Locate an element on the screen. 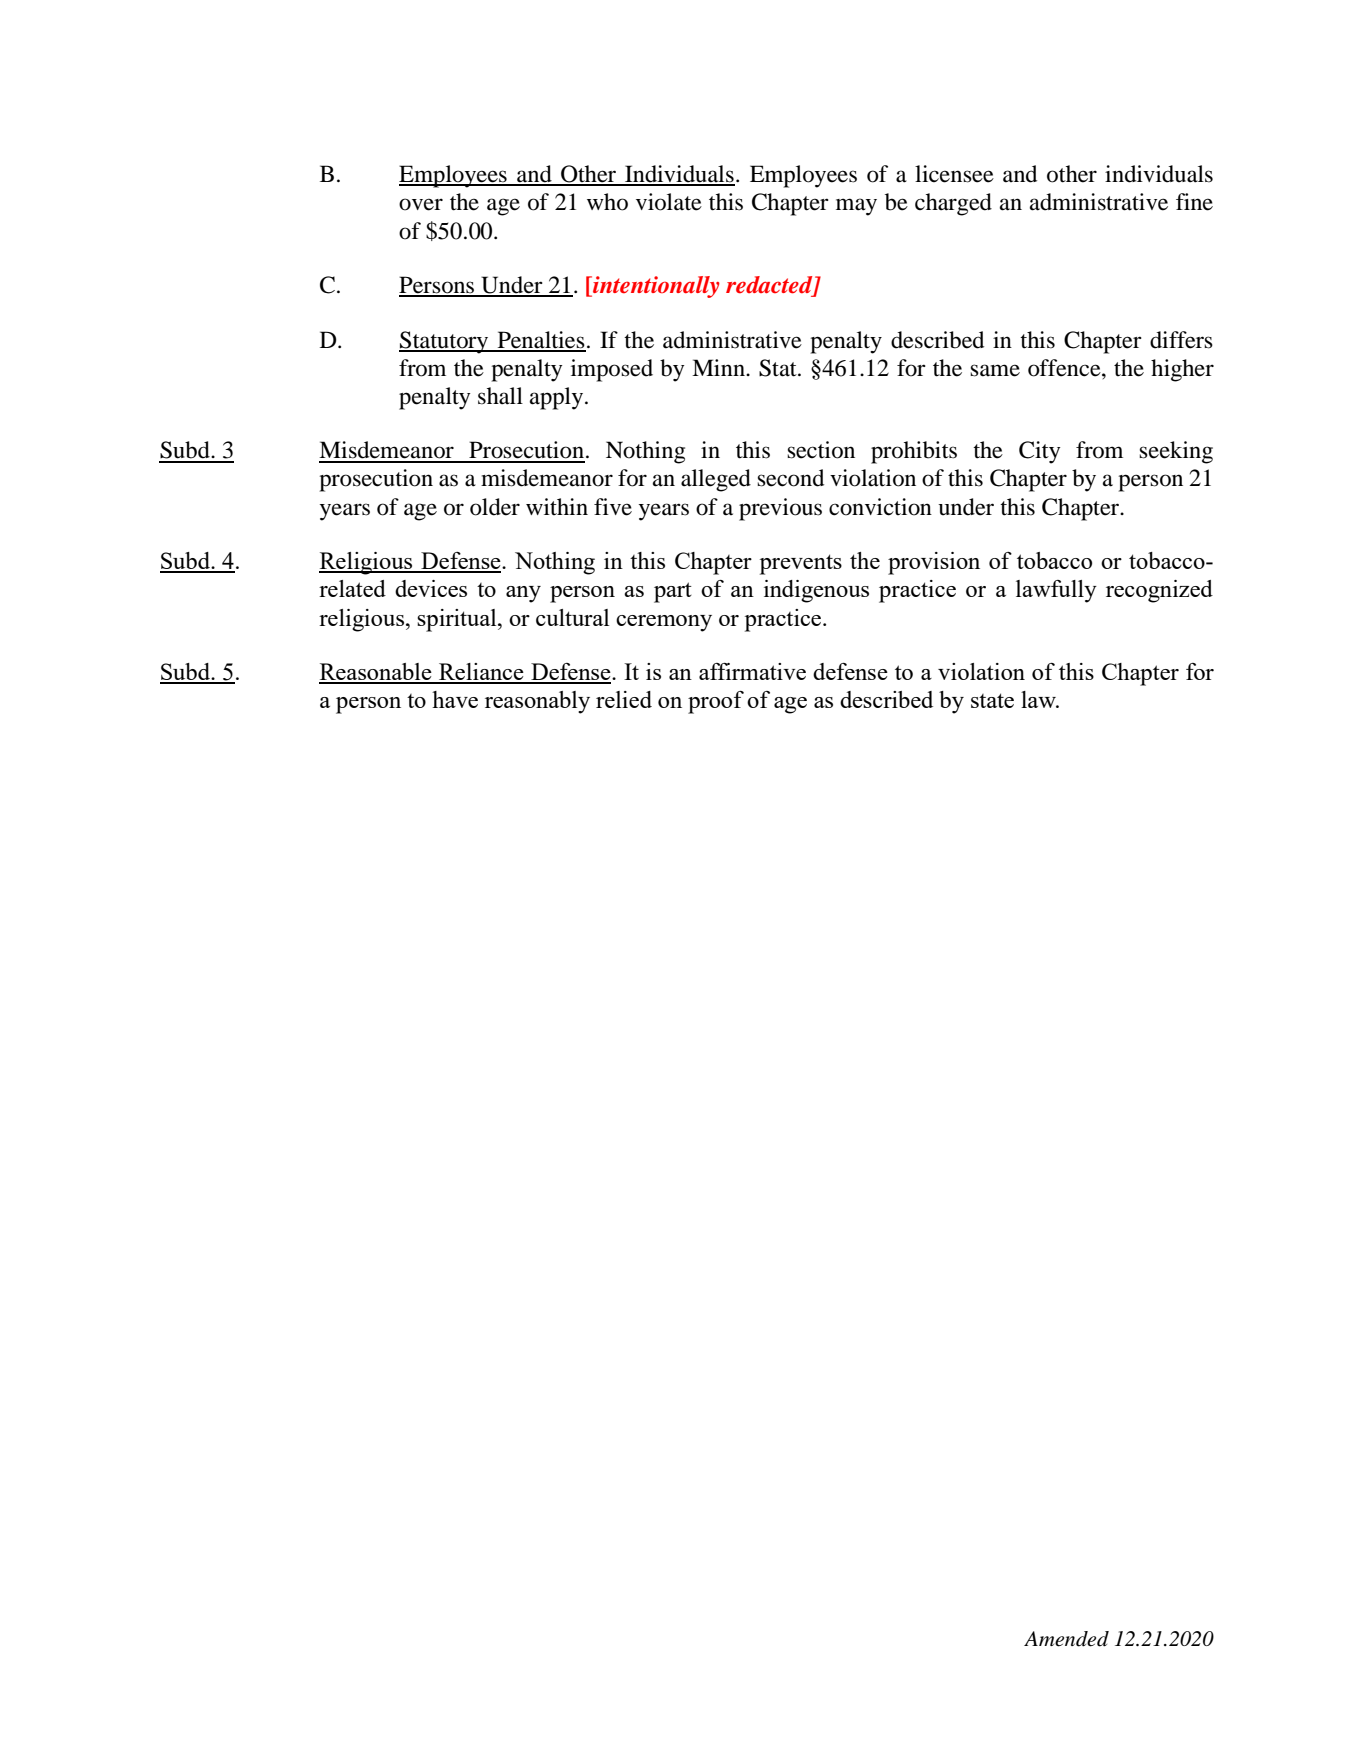 The height and width of the screenshot is (1756, 1357). have is located at coordinates (455, 699).
